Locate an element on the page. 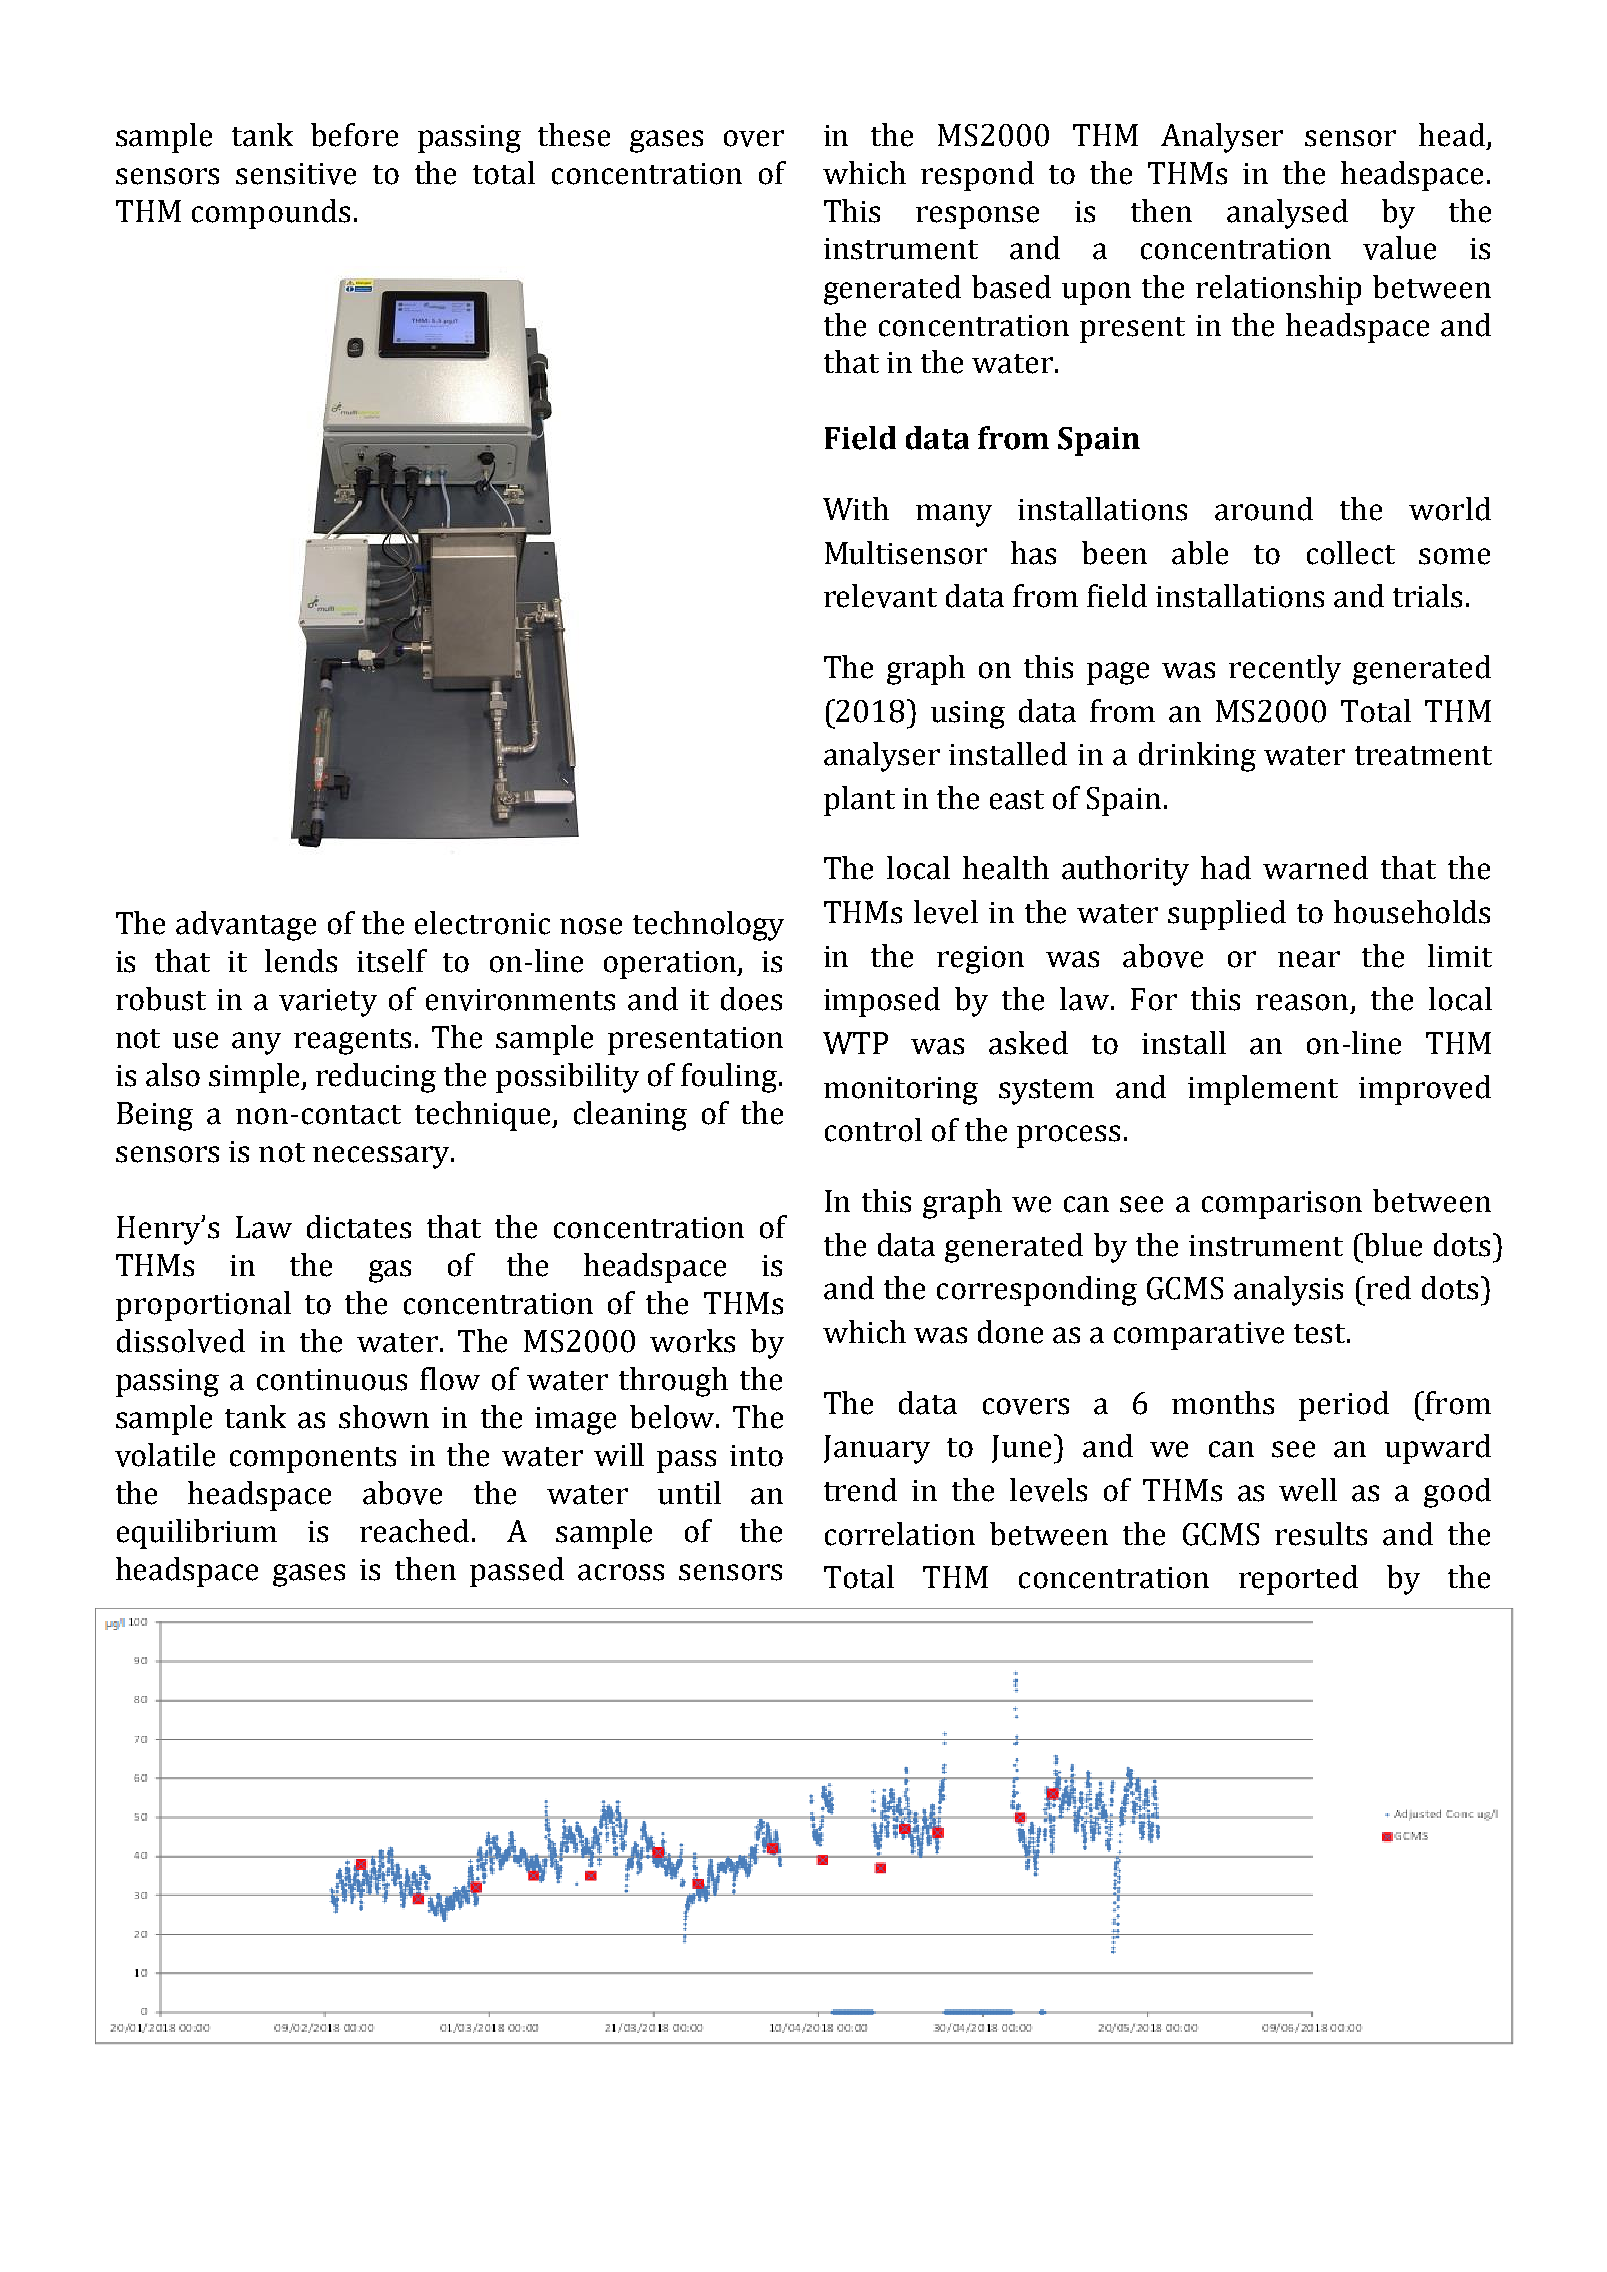  many is located at coordinates (954, 515).
